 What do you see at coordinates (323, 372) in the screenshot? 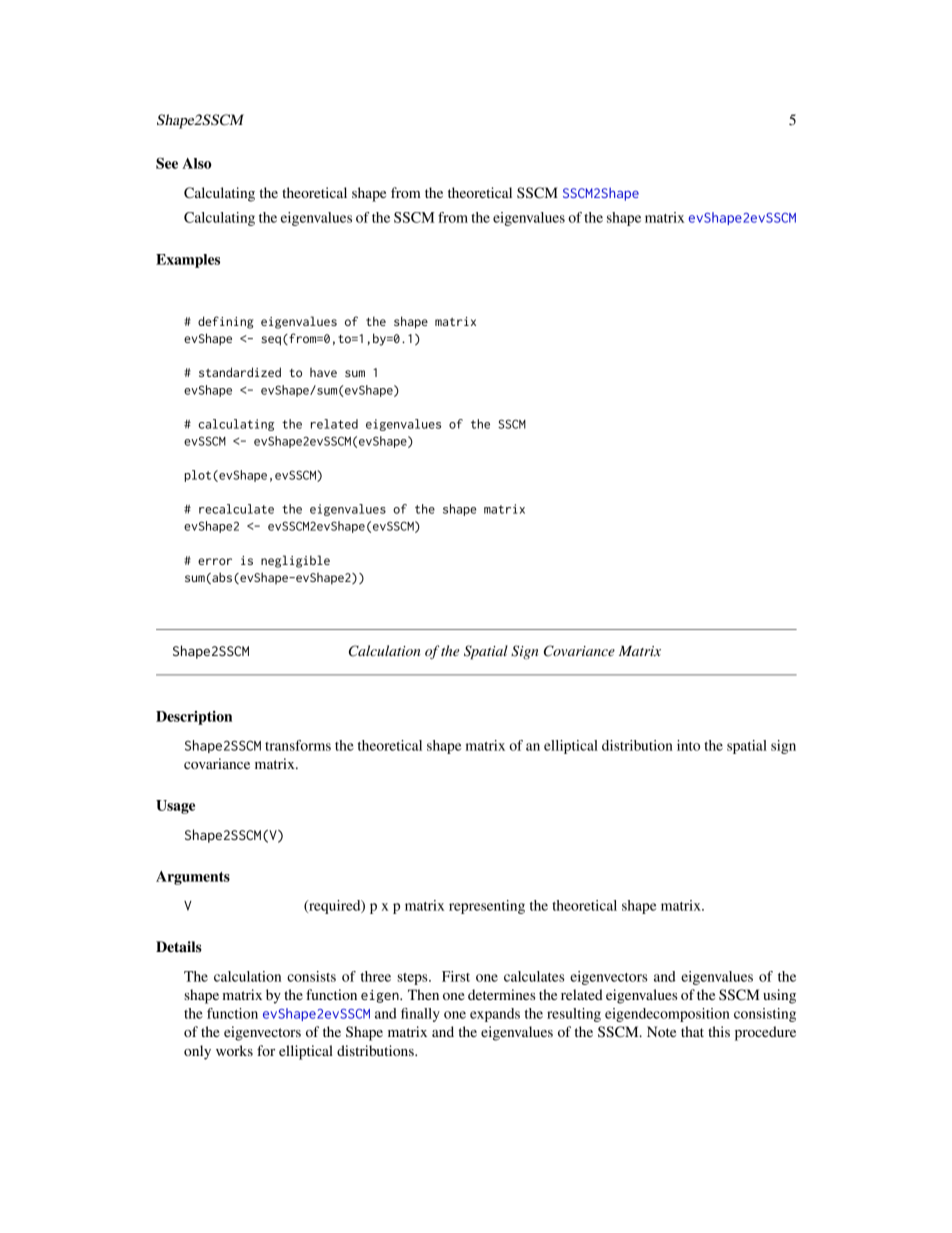
I see `have` at bounding box center [323, 372].
